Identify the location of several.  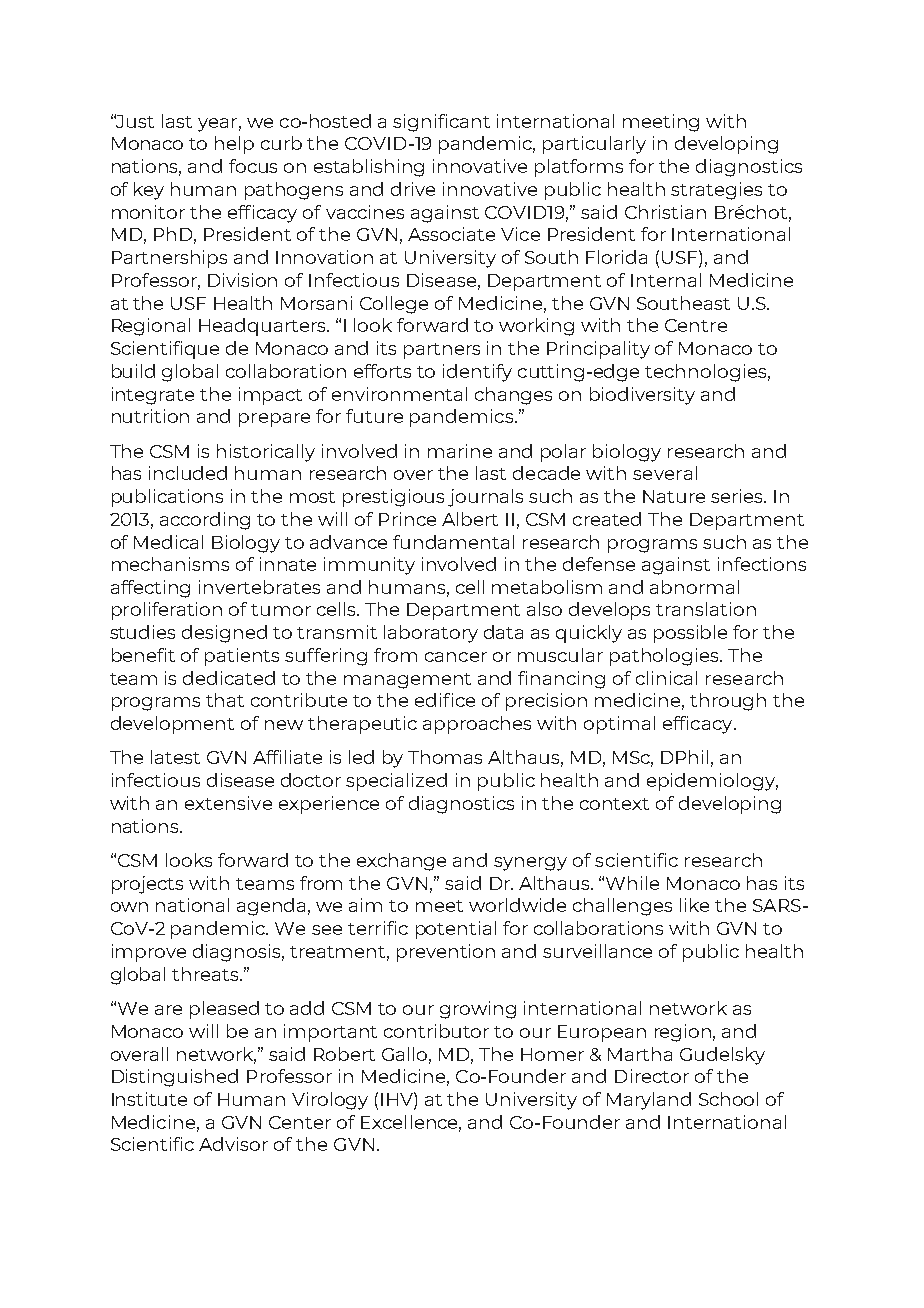
(665, 473).
